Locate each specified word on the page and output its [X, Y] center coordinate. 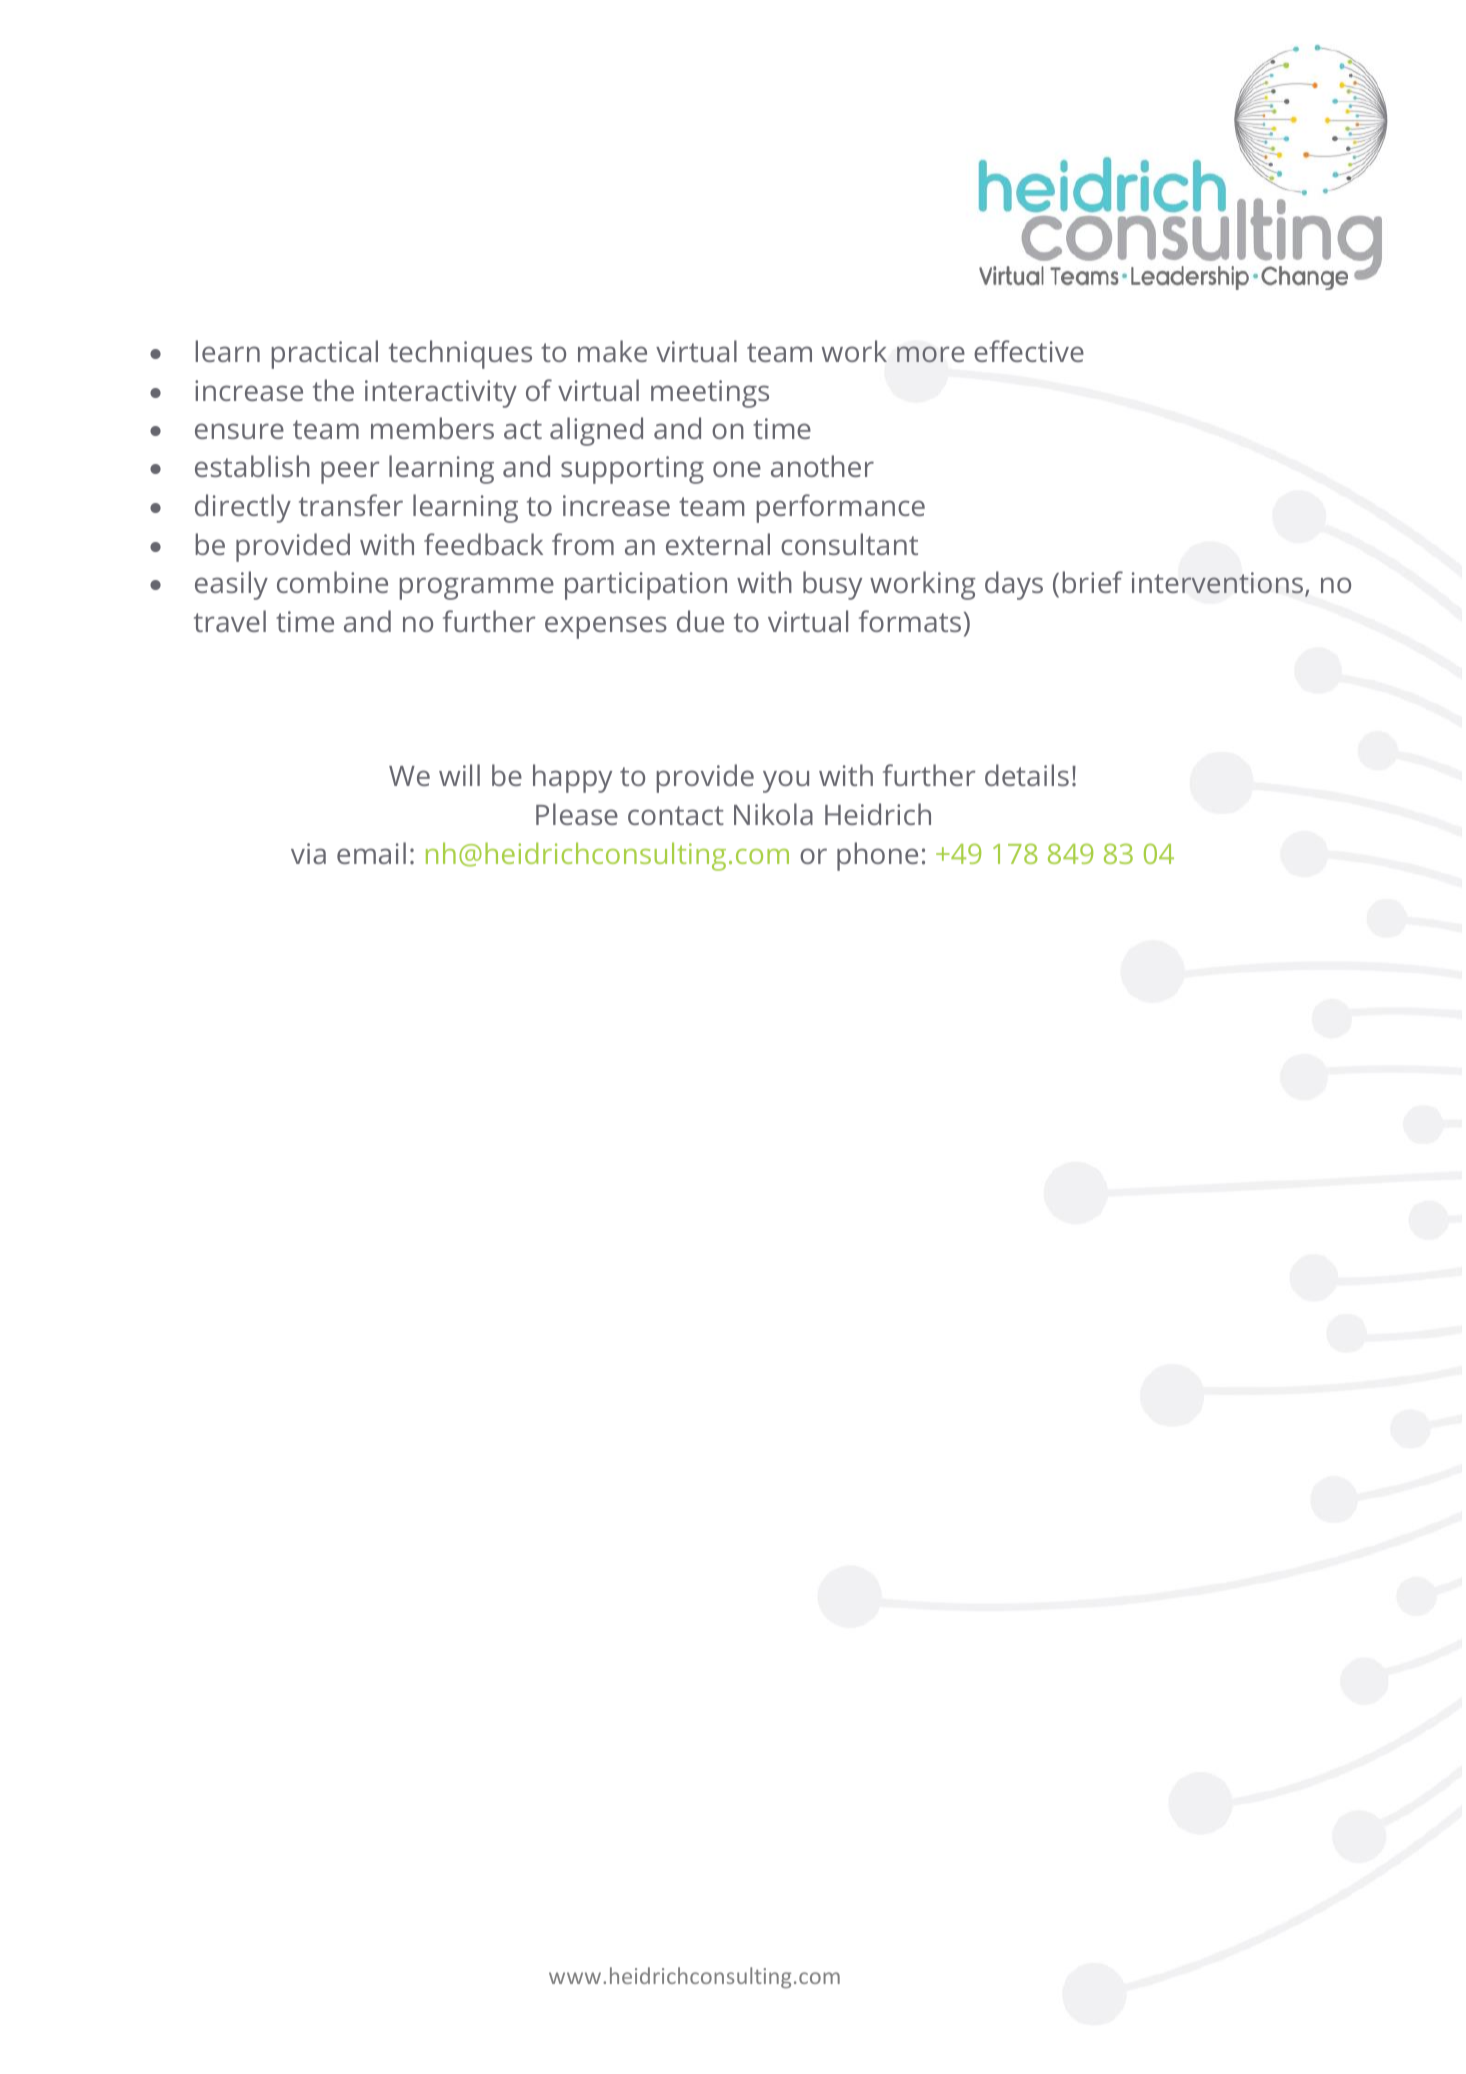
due [700, 621]
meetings [710, 394]
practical [325, 354]
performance [841, 508]
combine [332, 582]
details [1027, 775]
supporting [632, 470]
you [786, 781]
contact [676, 815]
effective [1029, 351]
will [459, 775]
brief [1093, 582]
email [371, 853]
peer [350, 472]
